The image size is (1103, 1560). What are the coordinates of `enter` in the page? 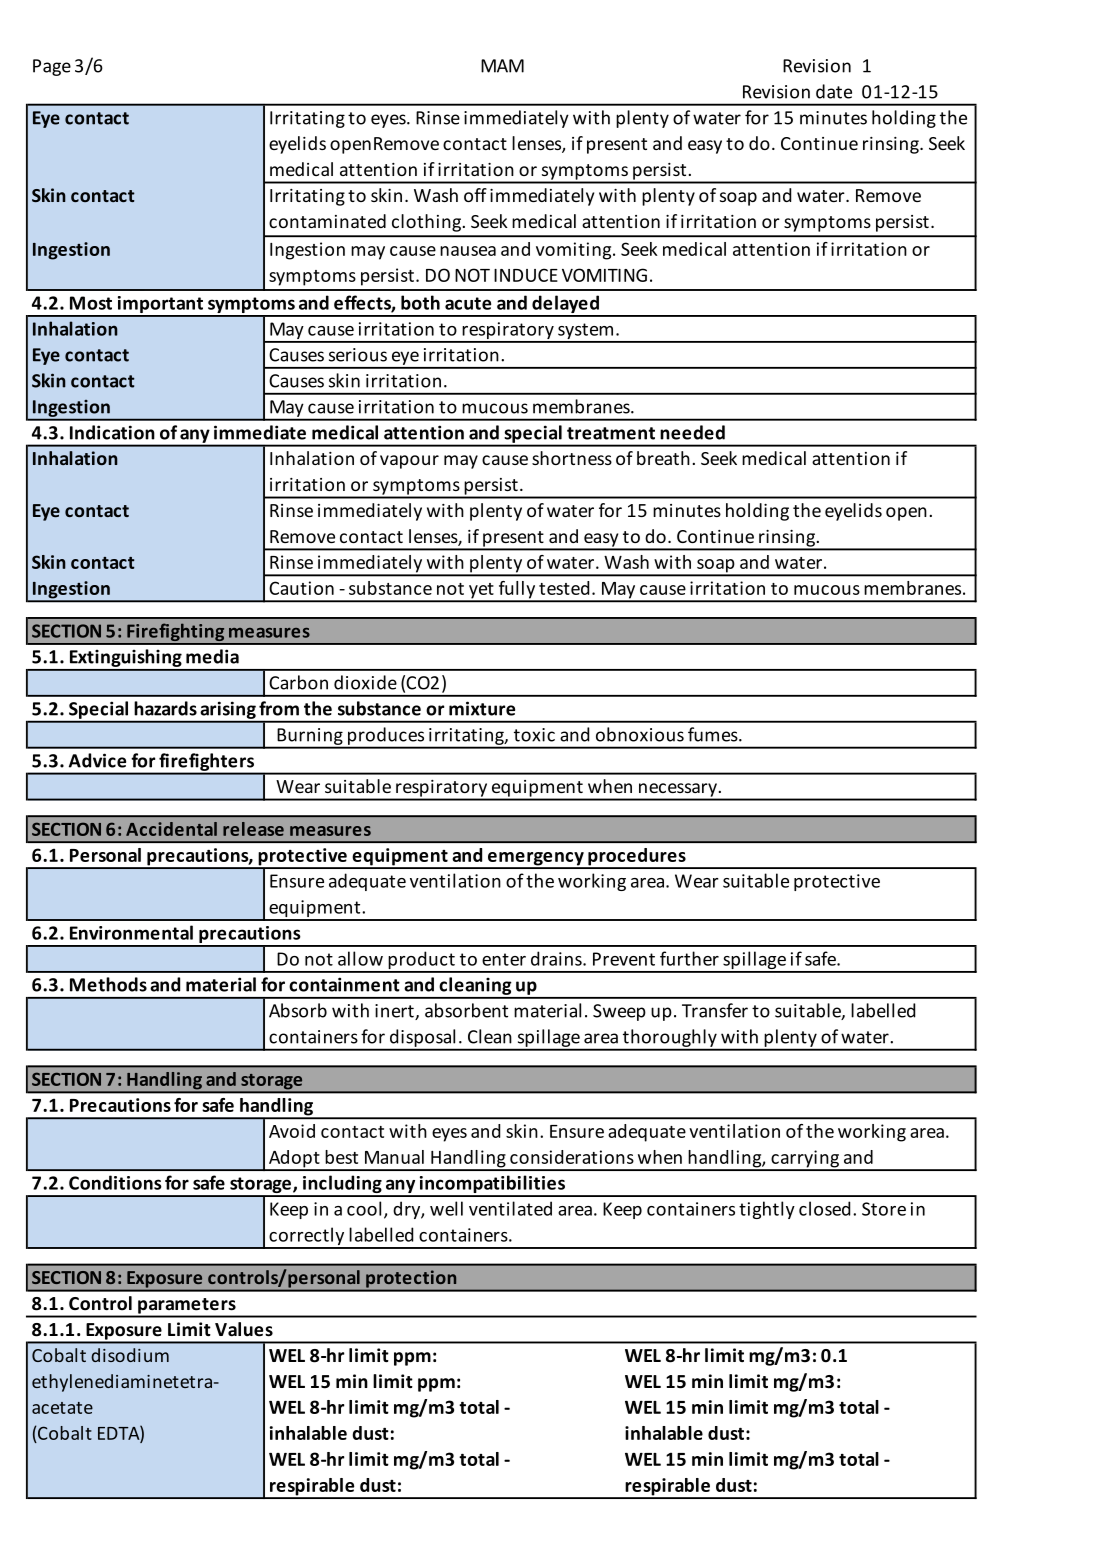 It's located at (504, 959).
